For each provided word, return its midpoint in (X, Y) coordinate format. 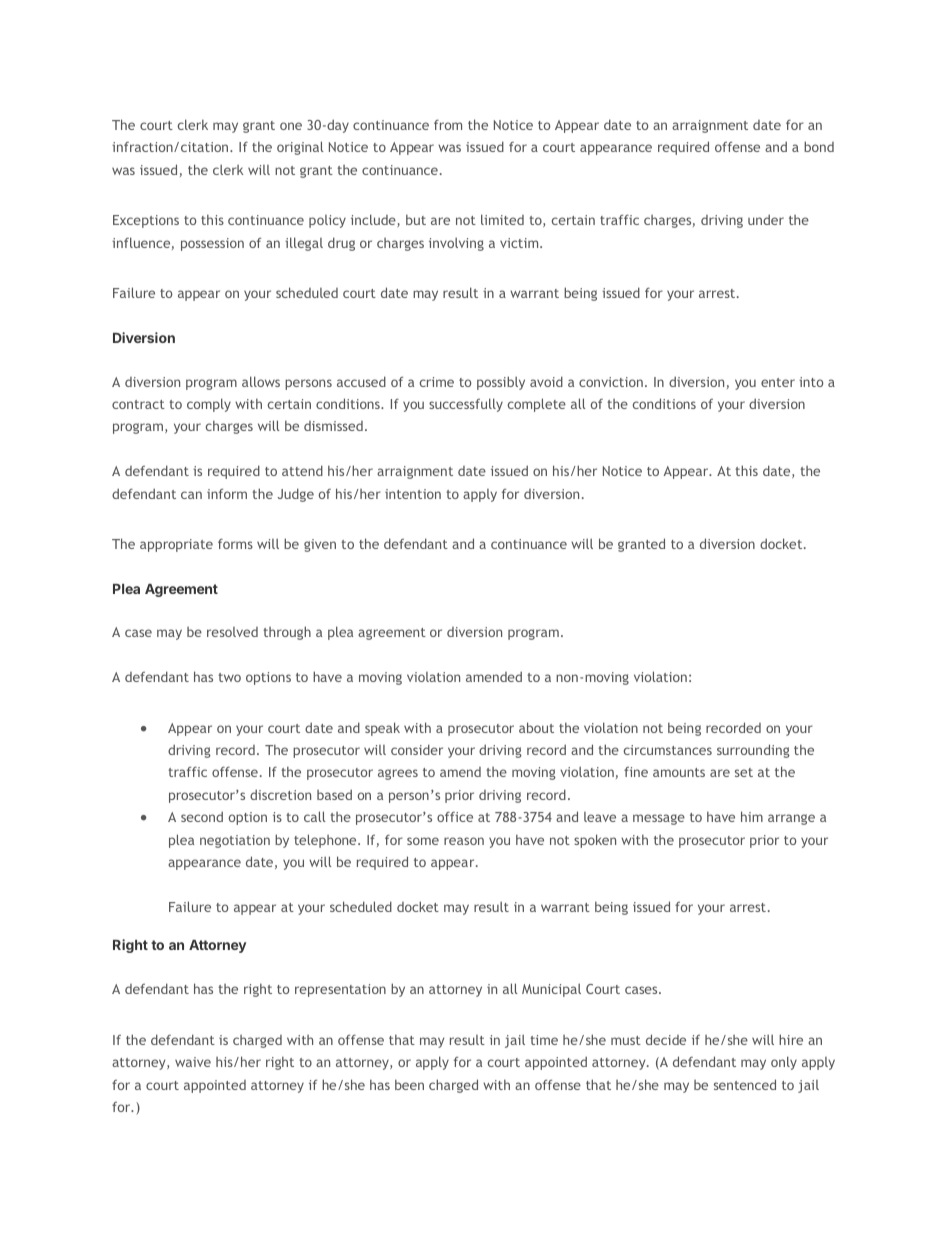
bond (819, 146)
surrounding (753, 751)
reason (464, 841)
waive (193, 1062)
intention (413, 494)
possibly (501, 383)
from (448, 124)
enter (778, 382)
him (752, 816)
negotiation (235, 841)
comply (209, 405)
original (300, 148)
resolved (232, 632)
